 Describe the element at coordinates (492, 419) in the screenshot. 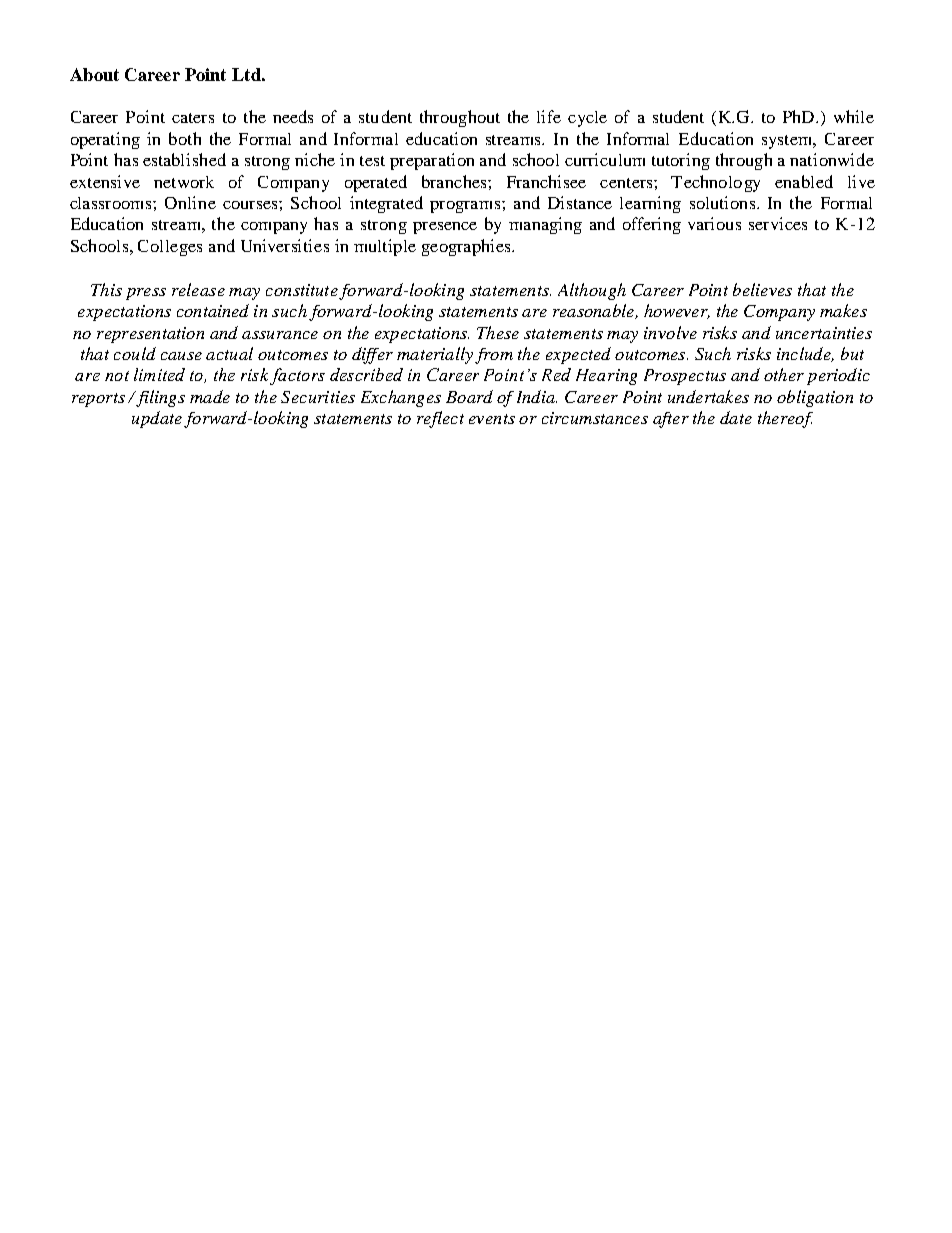

I see `events` at that location.
